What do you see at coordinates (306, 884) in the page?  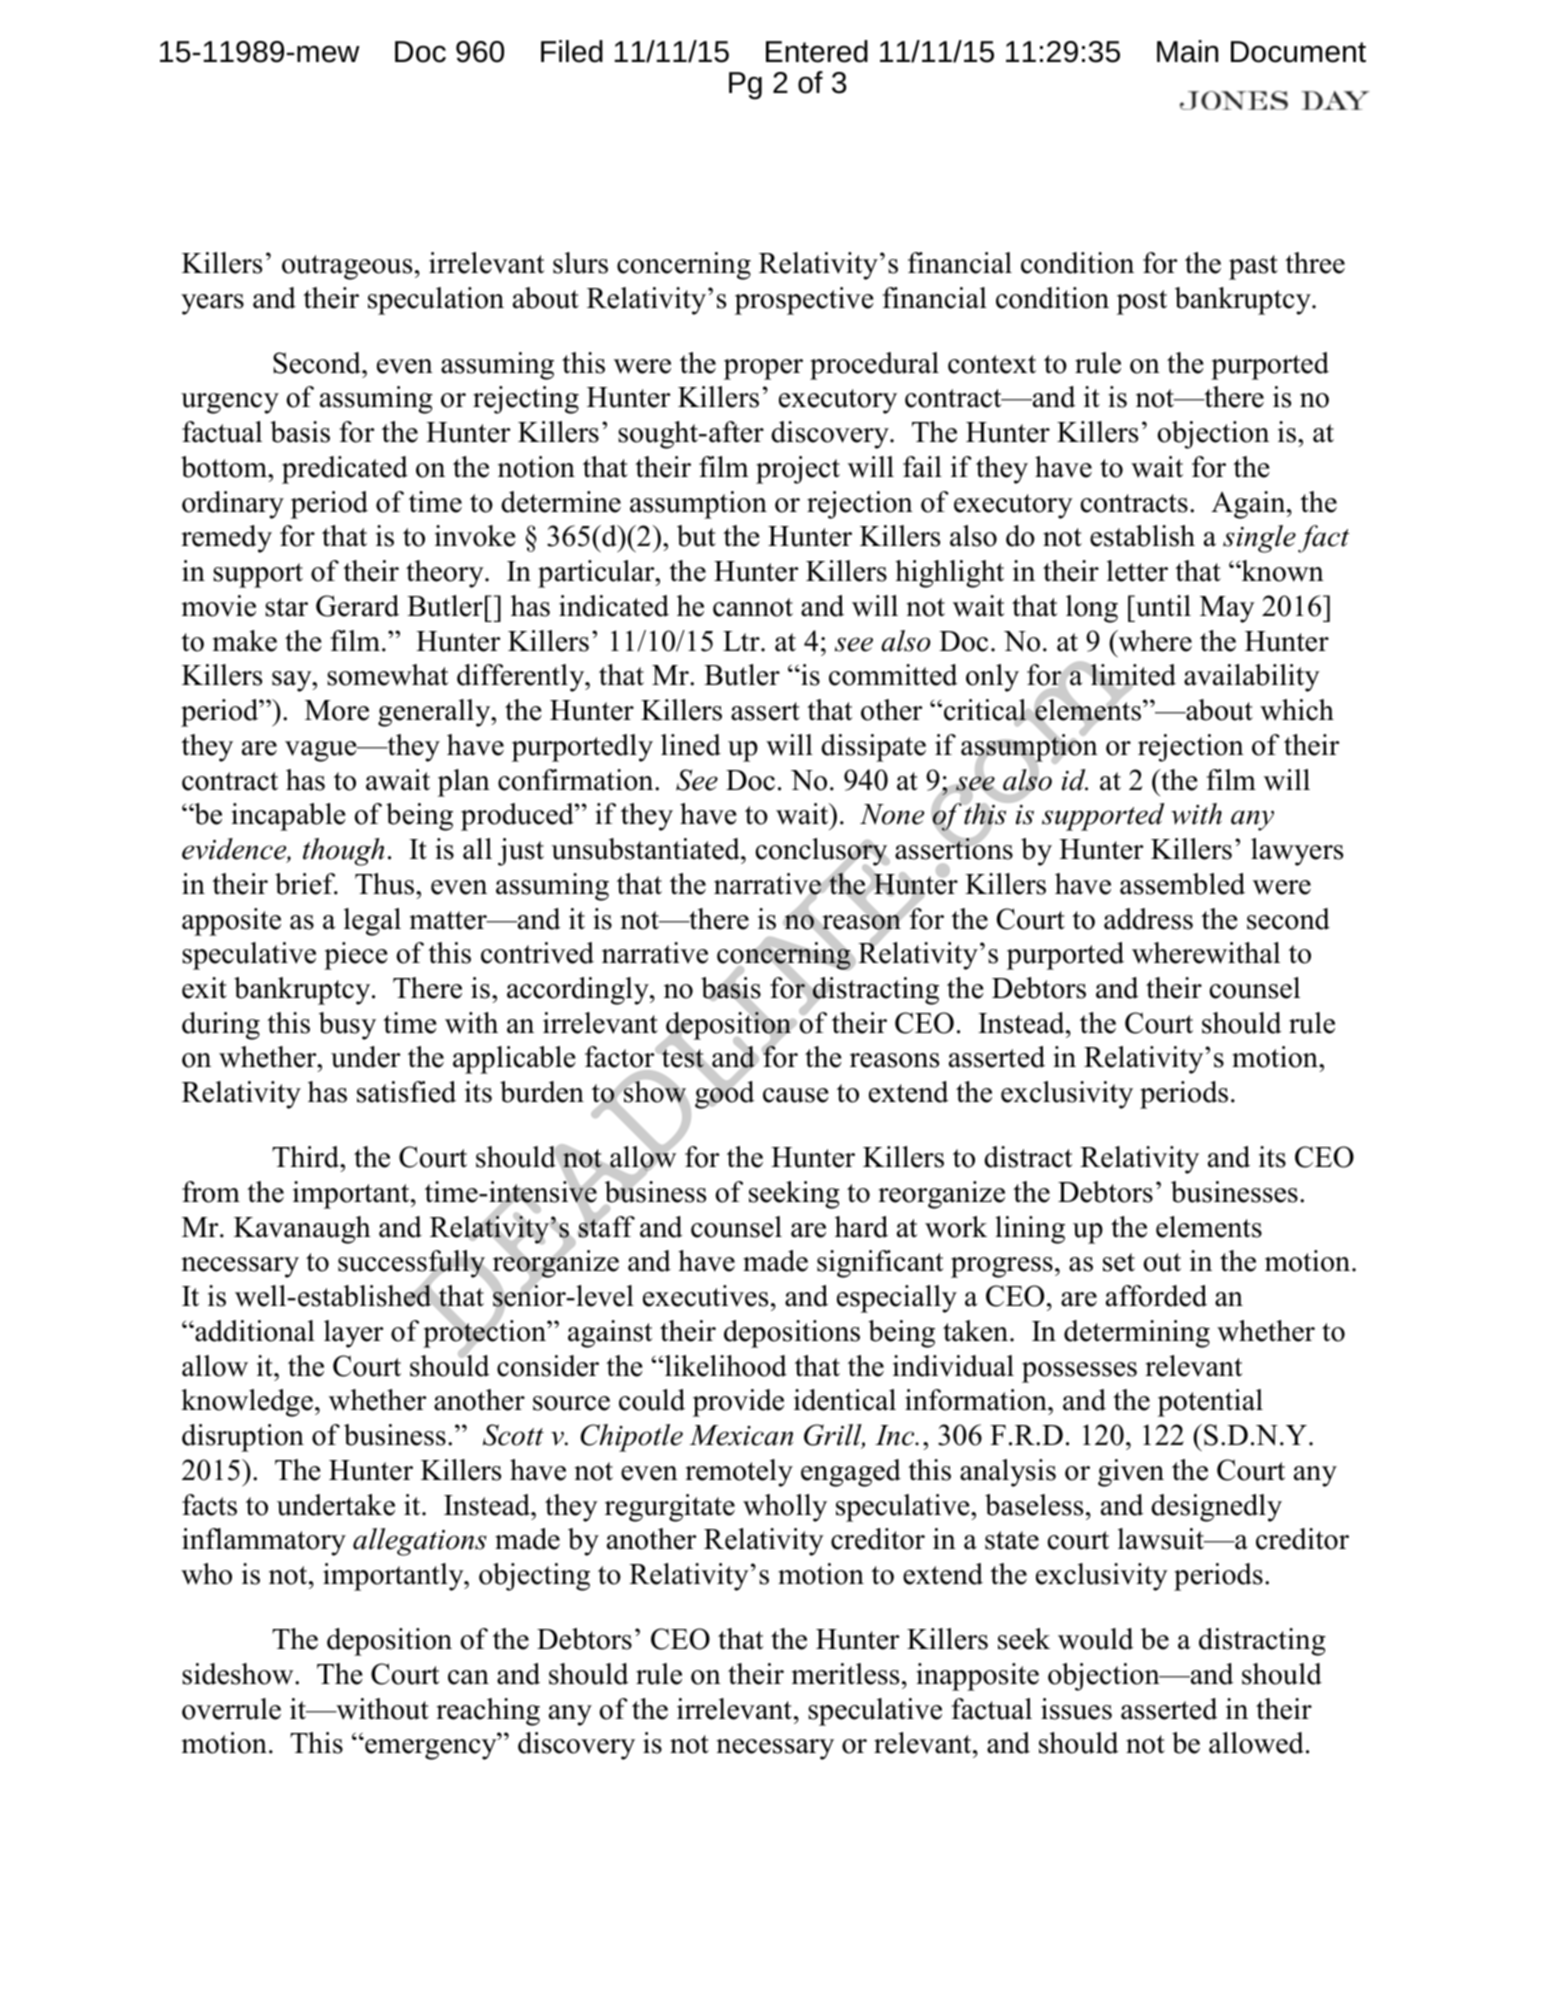 I see `brief` at bounding box center [306, 884].
